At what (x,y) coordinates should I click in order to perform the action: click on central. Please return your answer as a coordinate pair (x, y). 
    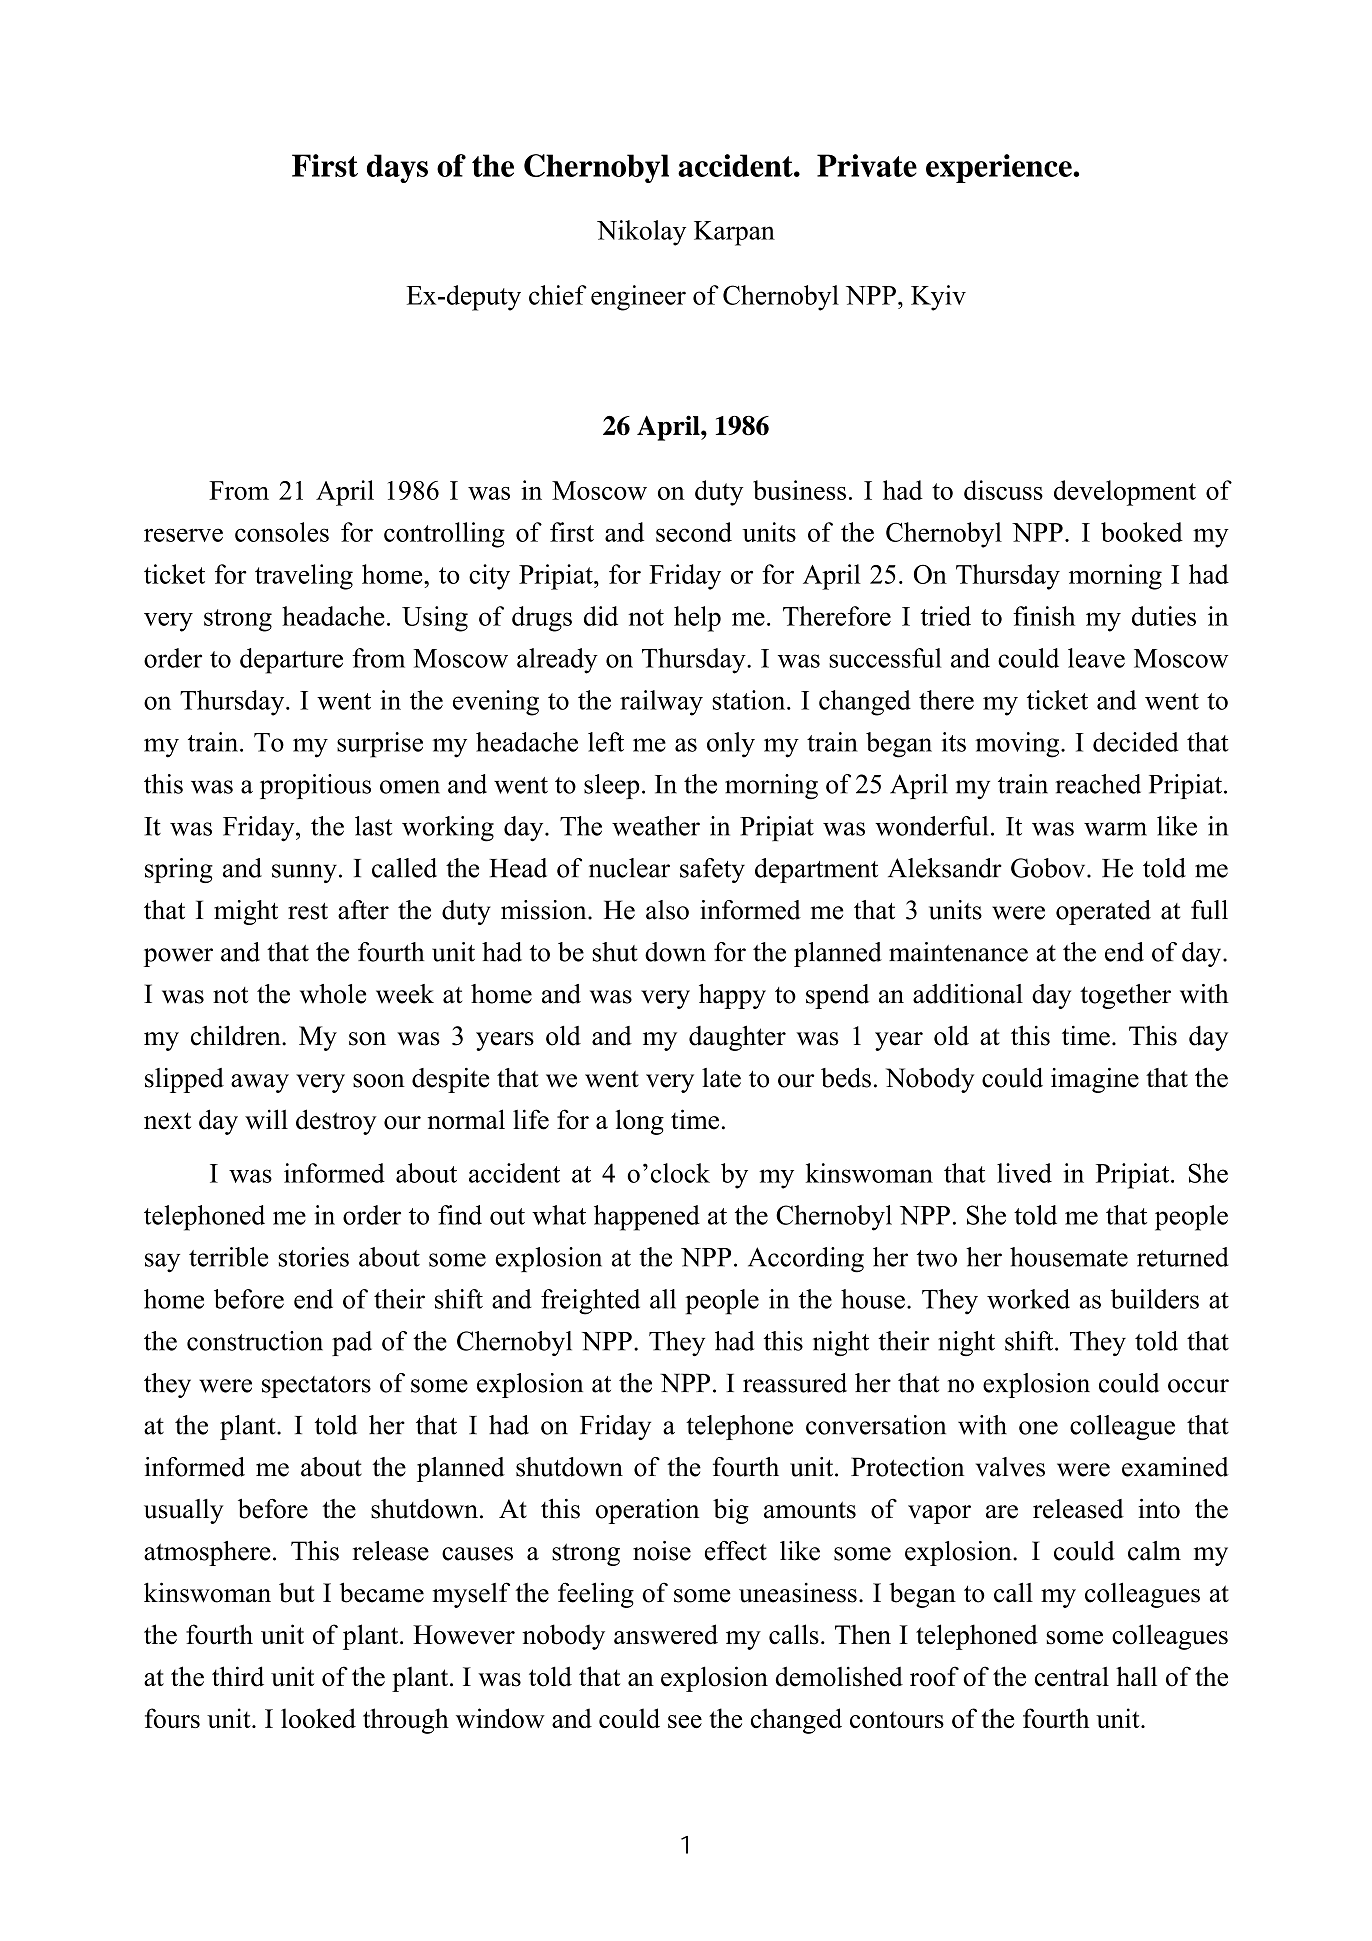
    Looking at the image, I should click on (1072, 1676).
